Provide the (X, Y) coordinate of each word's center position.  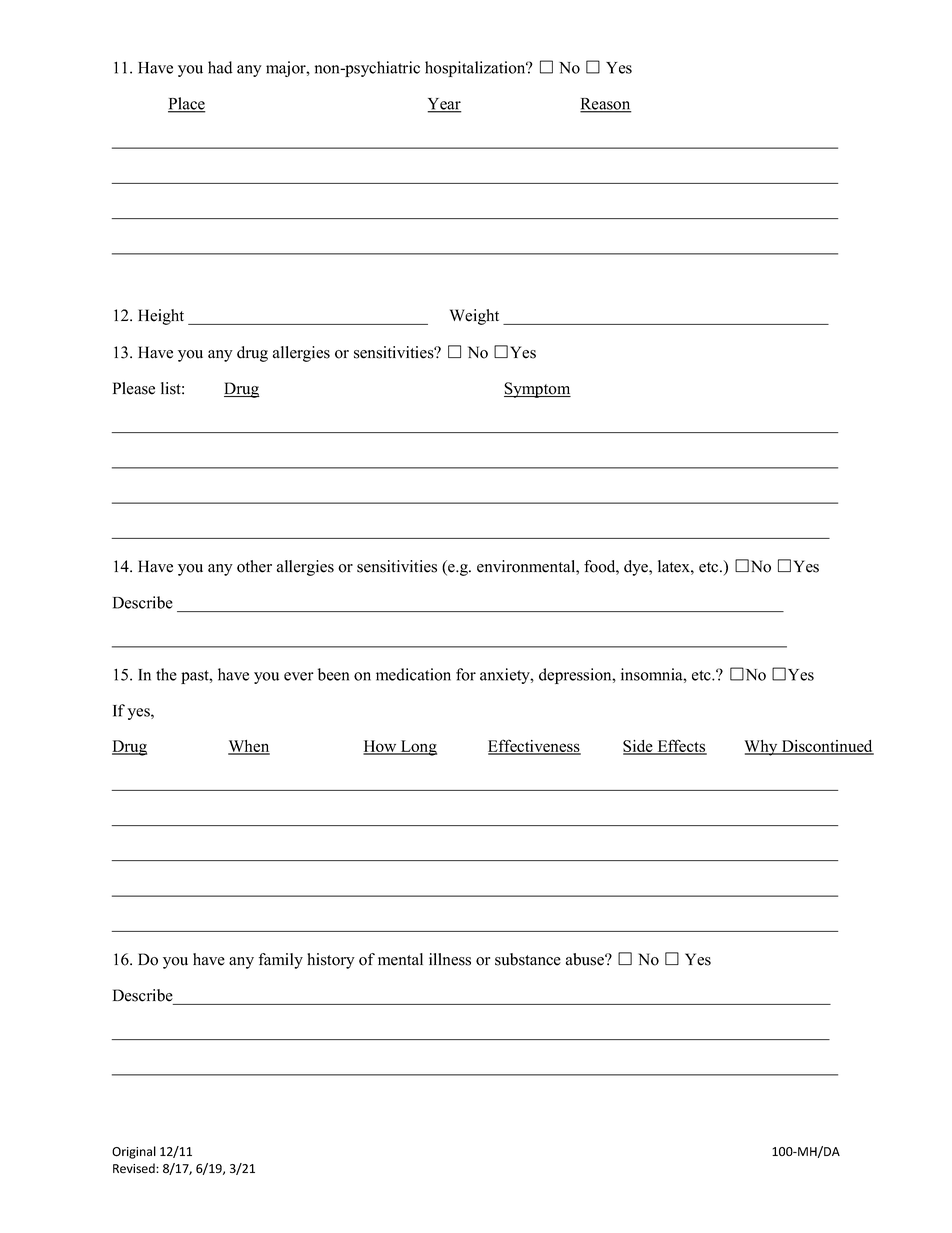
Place (187, 104)
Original (134, 1152)
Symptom (537, 390)
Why (762, 748)
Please (134, 388)
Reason (606, 105)
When (249, 747)
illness (450, 959)
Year (444, 105)
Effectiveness (534, 746)
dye (637, 568)
